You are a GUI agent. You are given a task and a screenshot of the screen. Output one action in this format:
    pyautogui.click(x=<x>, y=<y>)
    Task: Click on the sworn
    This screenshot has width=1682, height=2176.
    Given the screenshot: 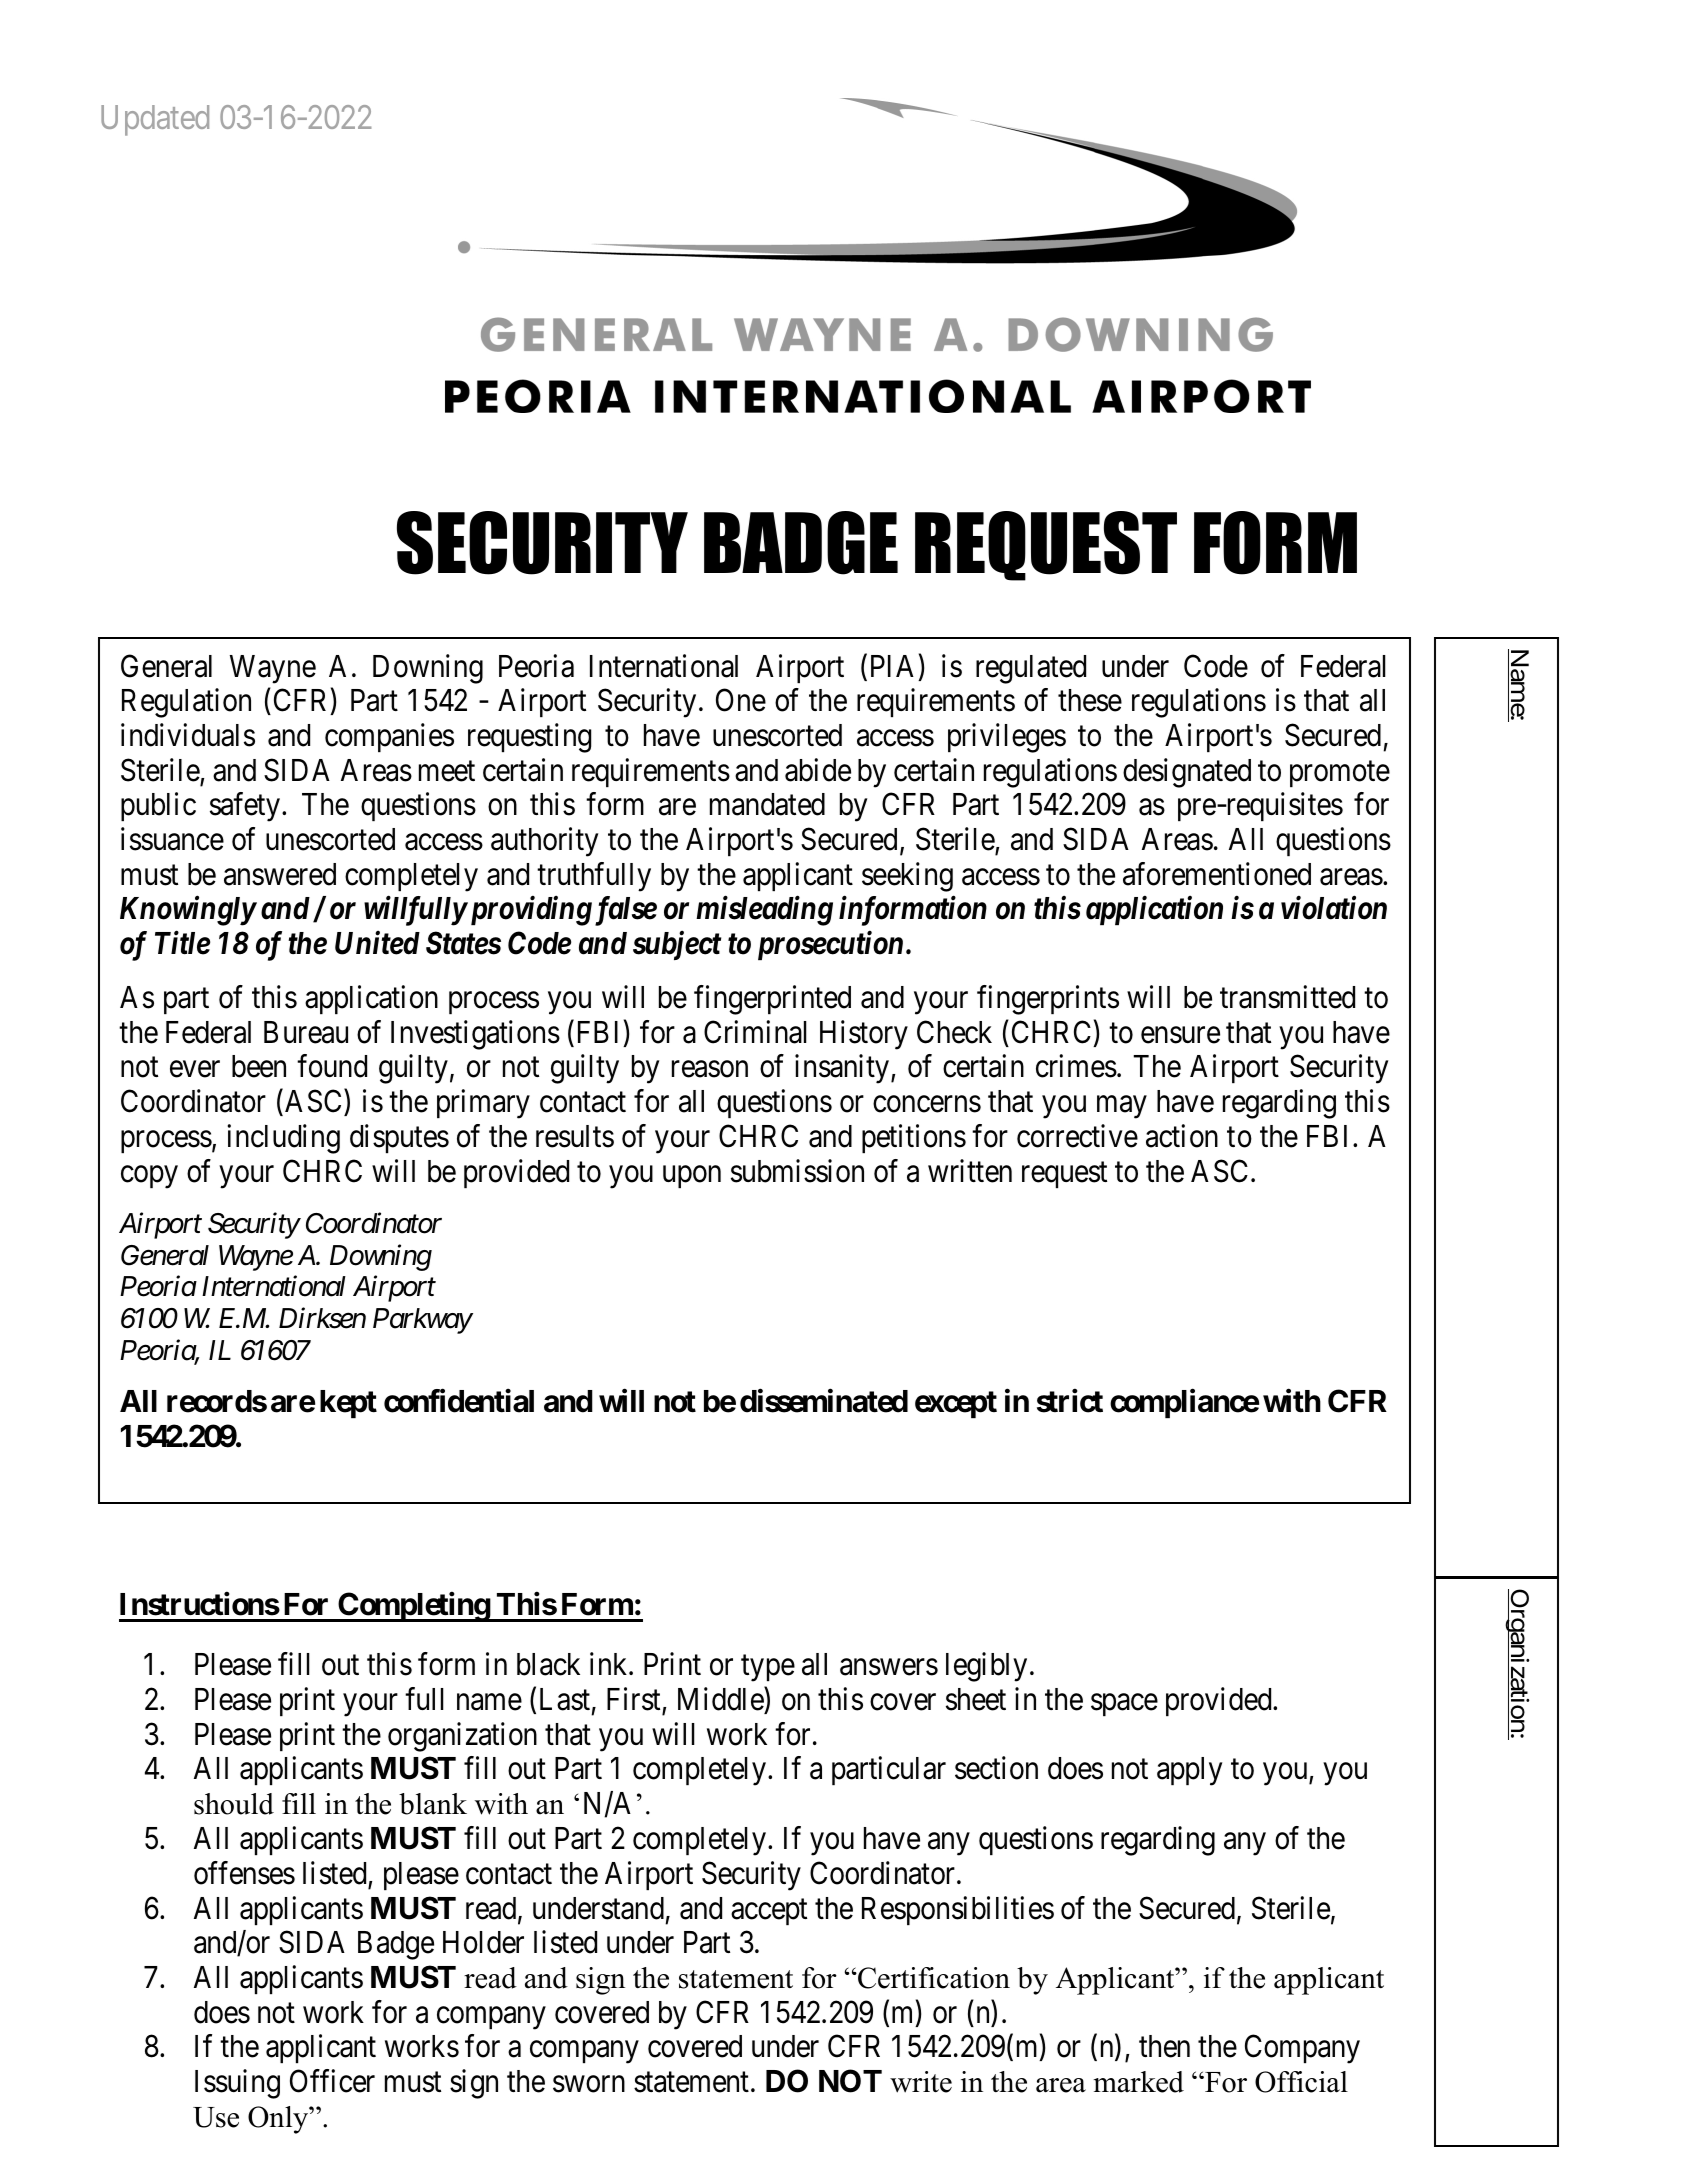 What is the action you would take?
    pyautogui.click(x=589, y=2084)
